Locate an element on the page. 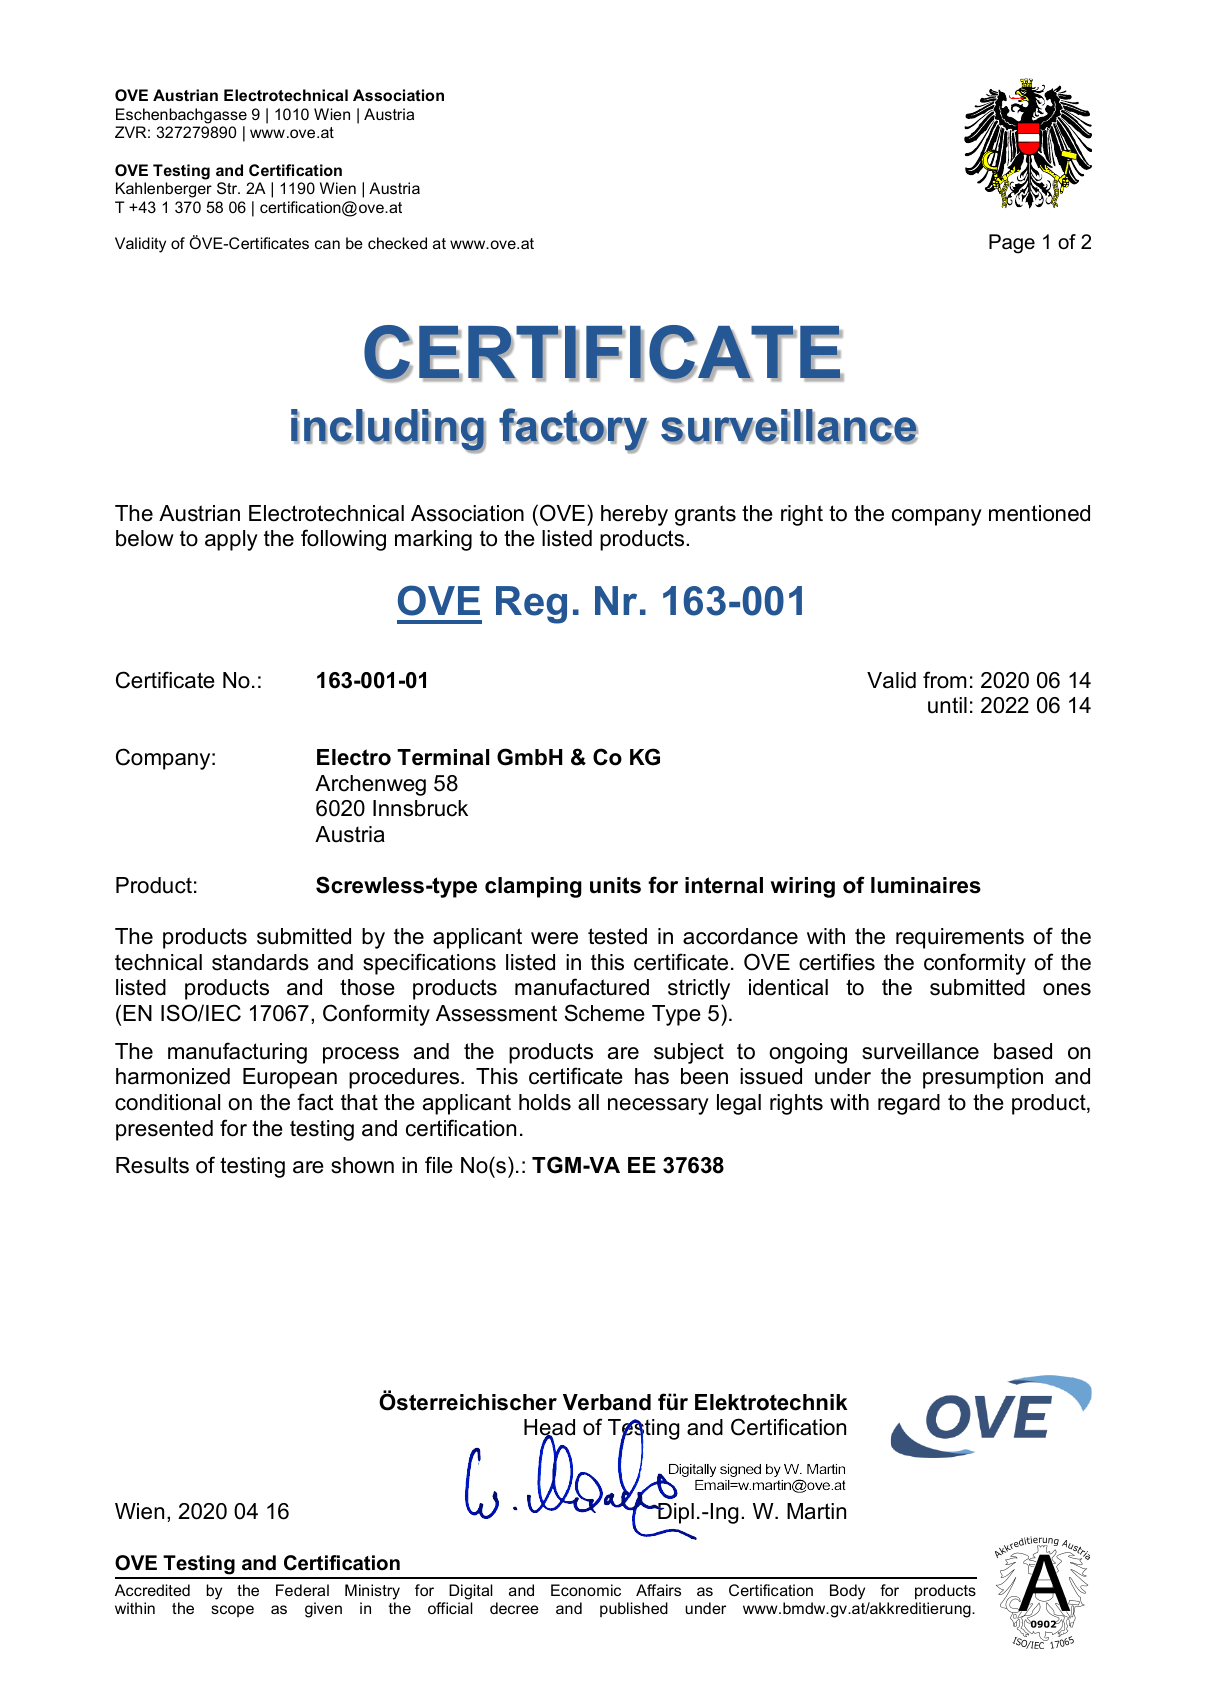  Federal is located at coordinates (302, 1590).
